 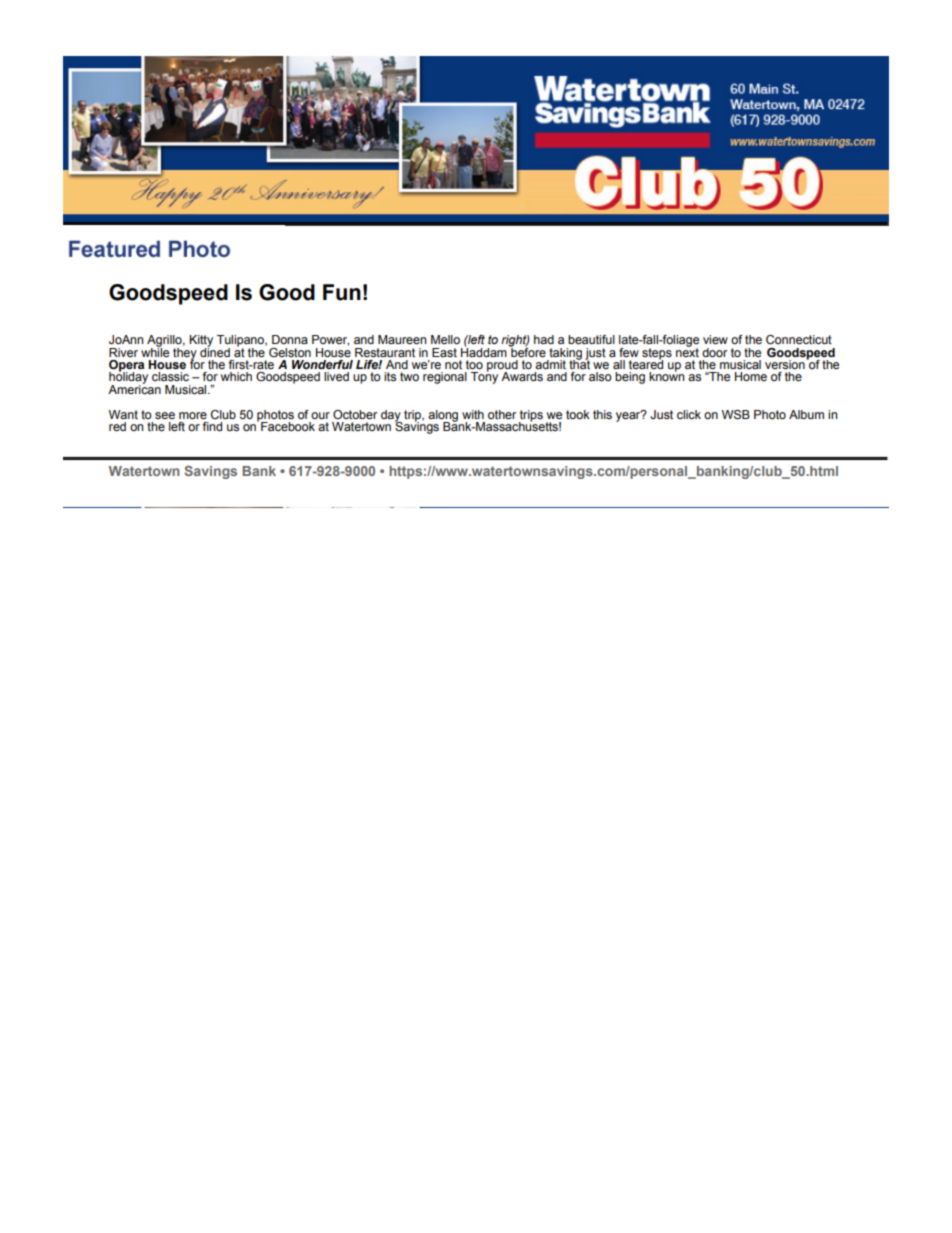 What do you see at coordinates (714, 352) in the screenshot?
I see `door` at bounding box center [714, 352].
